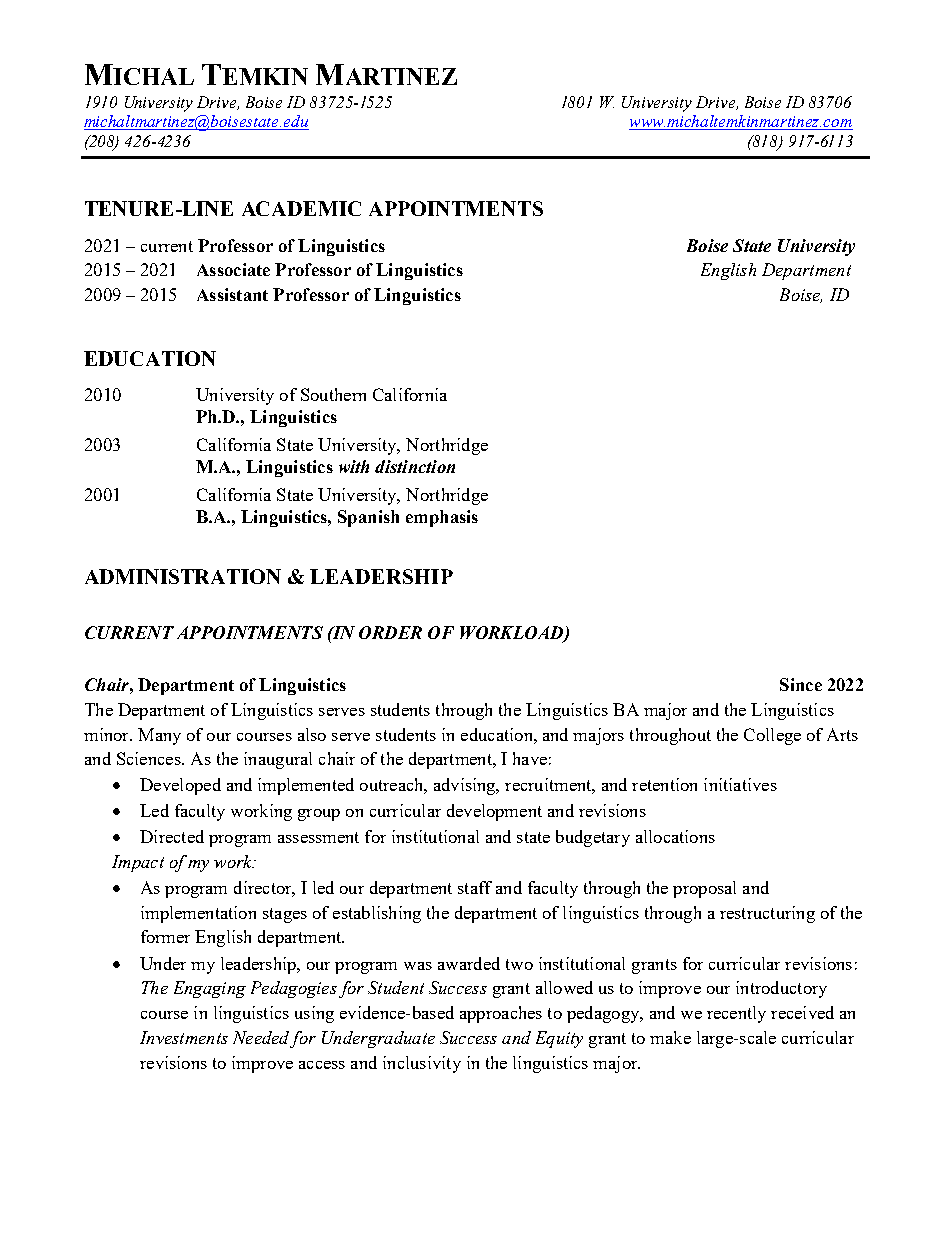  I want to click on proposal, so click(704, 889).
